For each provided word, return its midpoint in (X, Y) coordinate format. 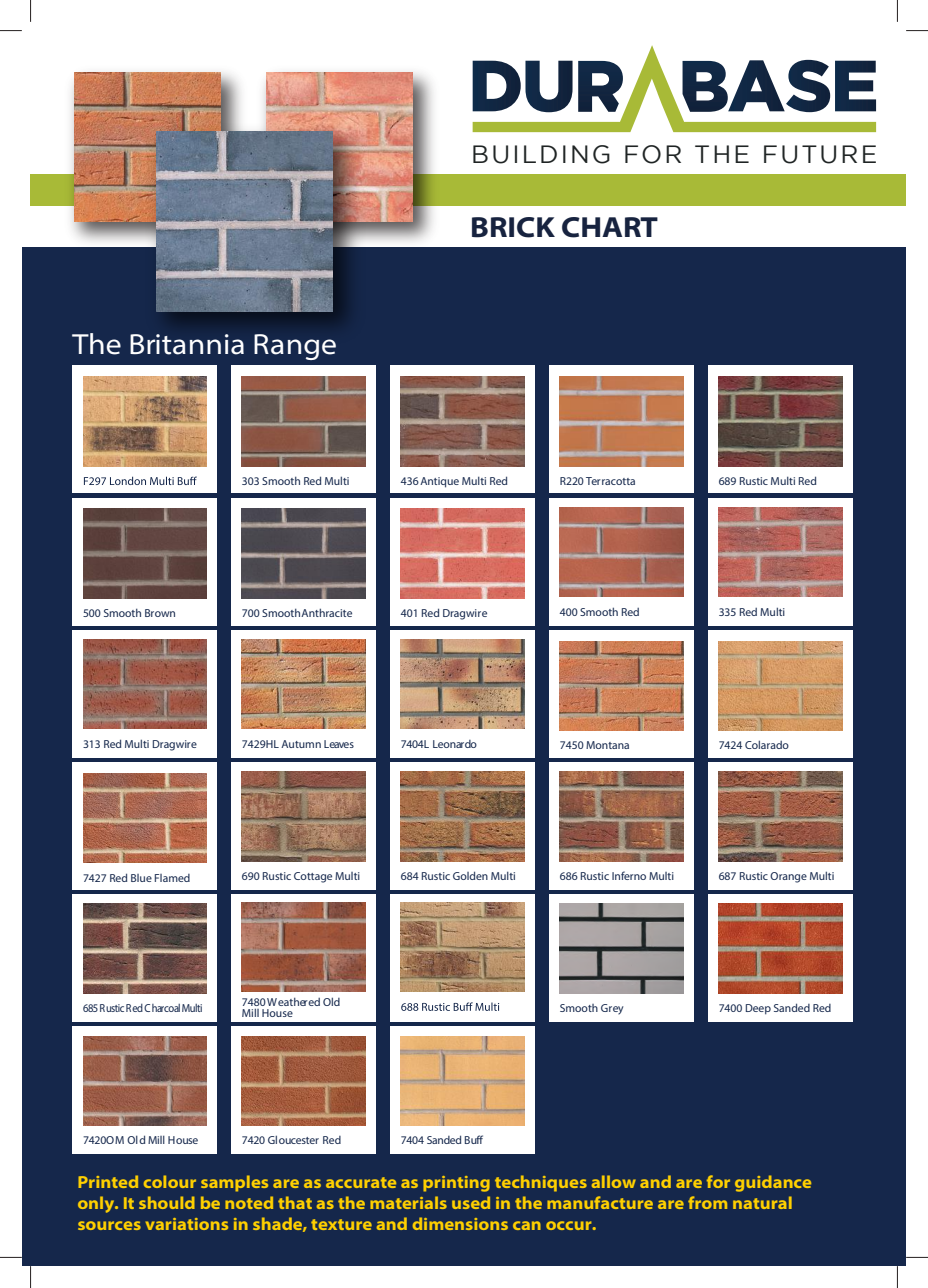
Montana (607, 745)
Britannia (187, 344)
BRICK (513, 227)
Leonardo (455, 744)
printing (456, 1184)
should (167, 1202)
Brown (160, 613)
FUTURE (820, 154)
